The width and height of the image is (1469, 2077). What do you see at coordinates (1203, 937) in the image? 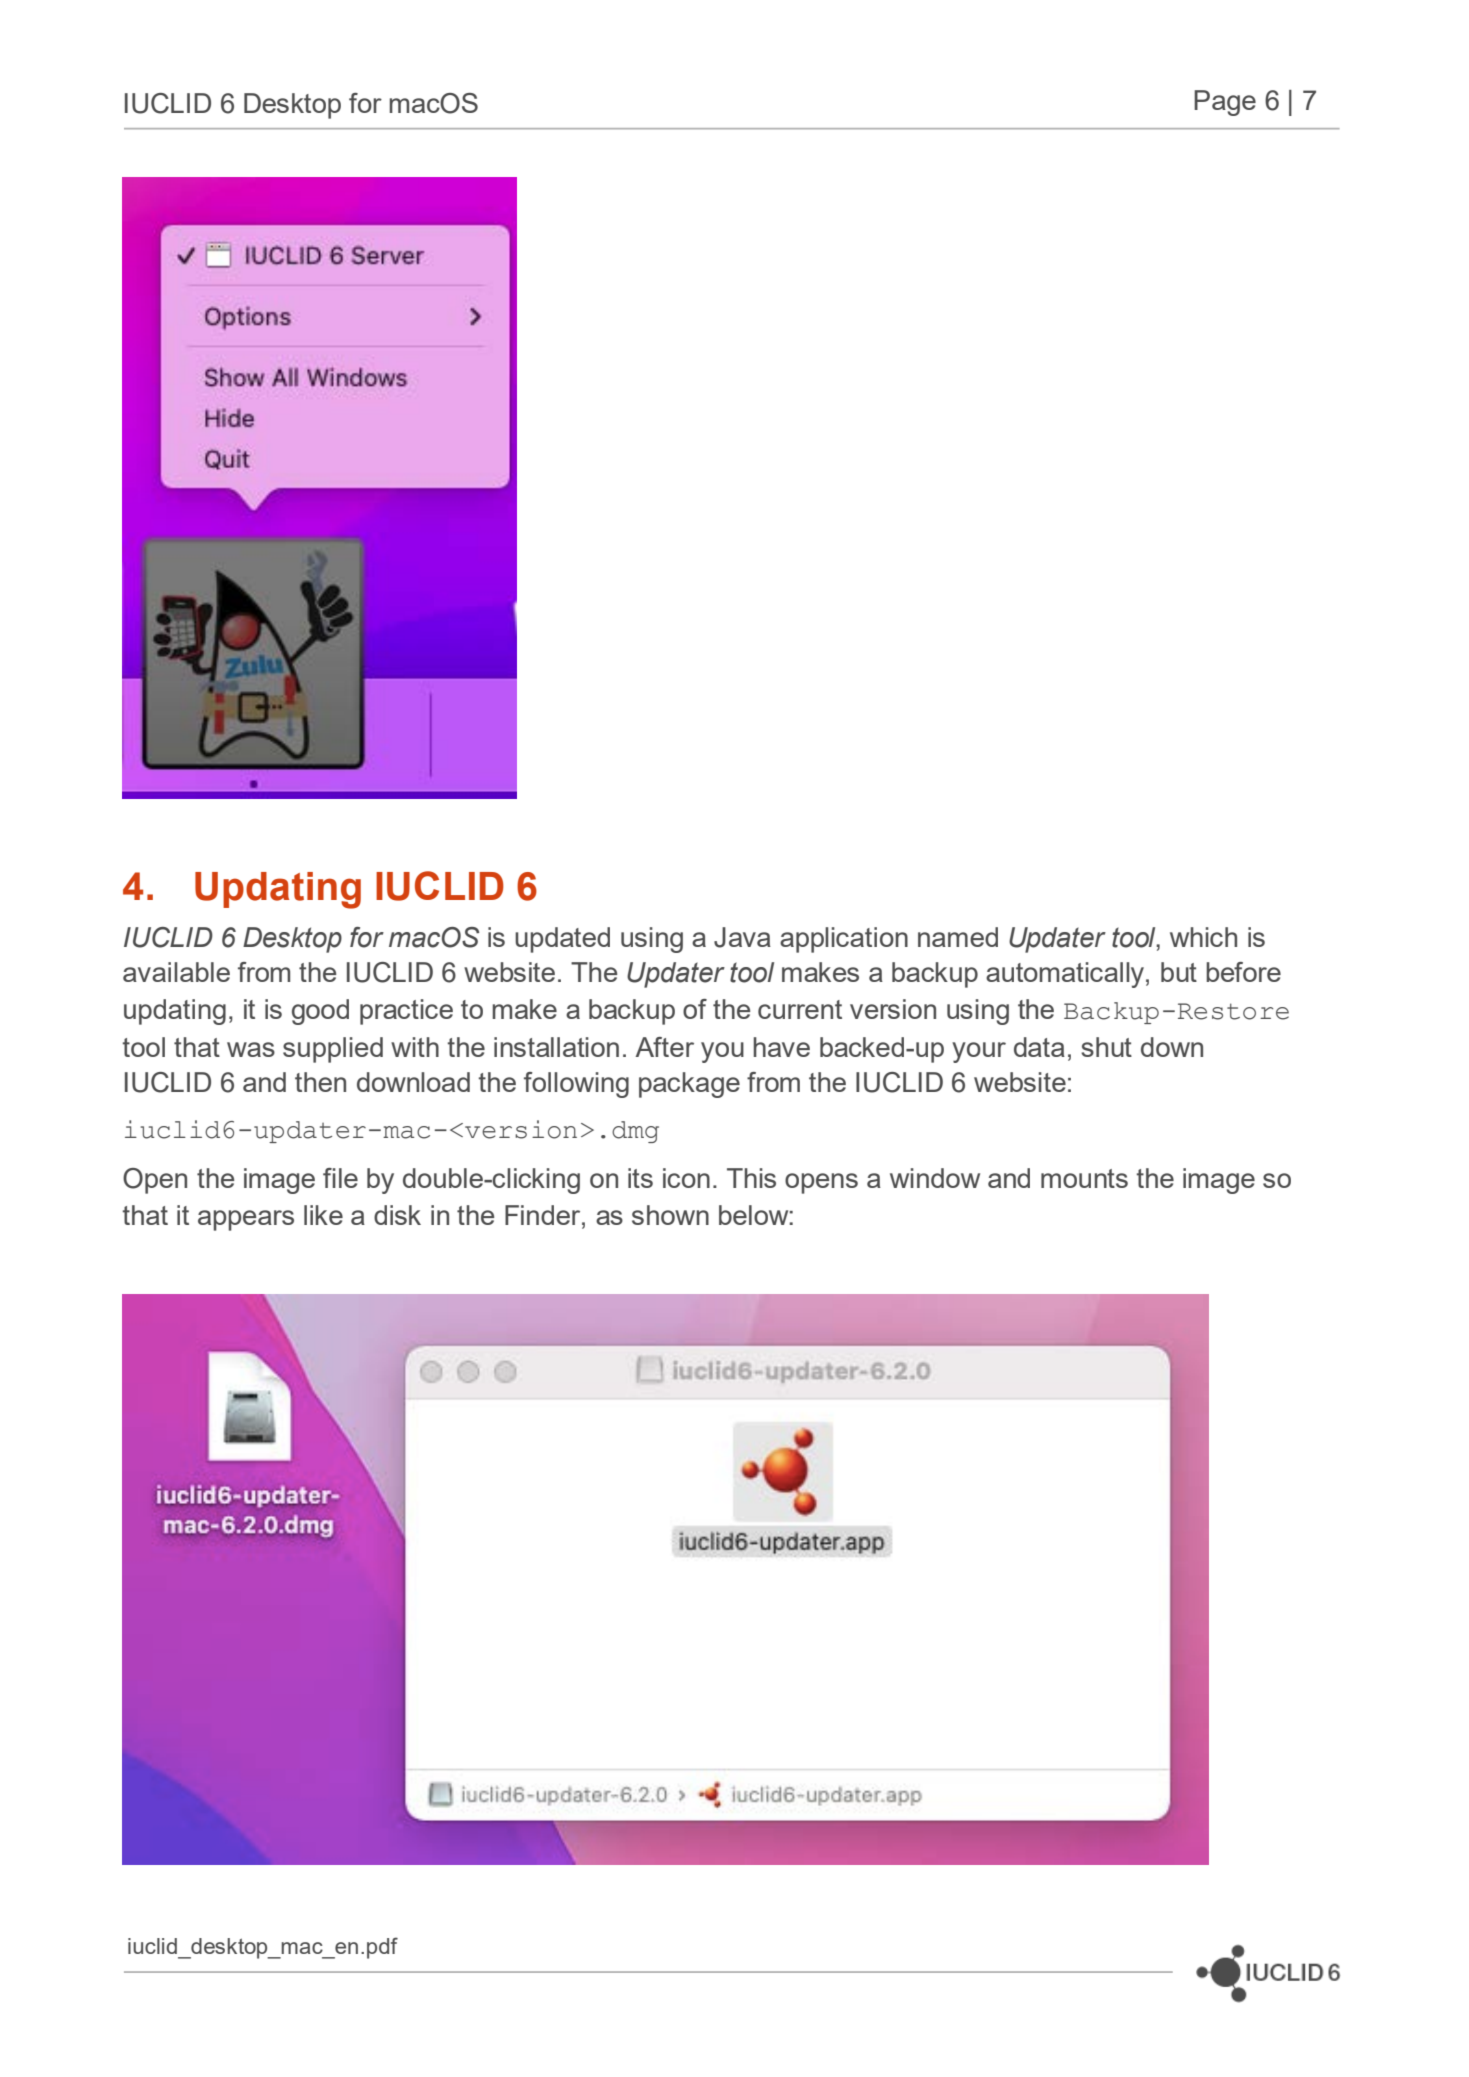
I see `which` at bounding box center [1203, 937].
